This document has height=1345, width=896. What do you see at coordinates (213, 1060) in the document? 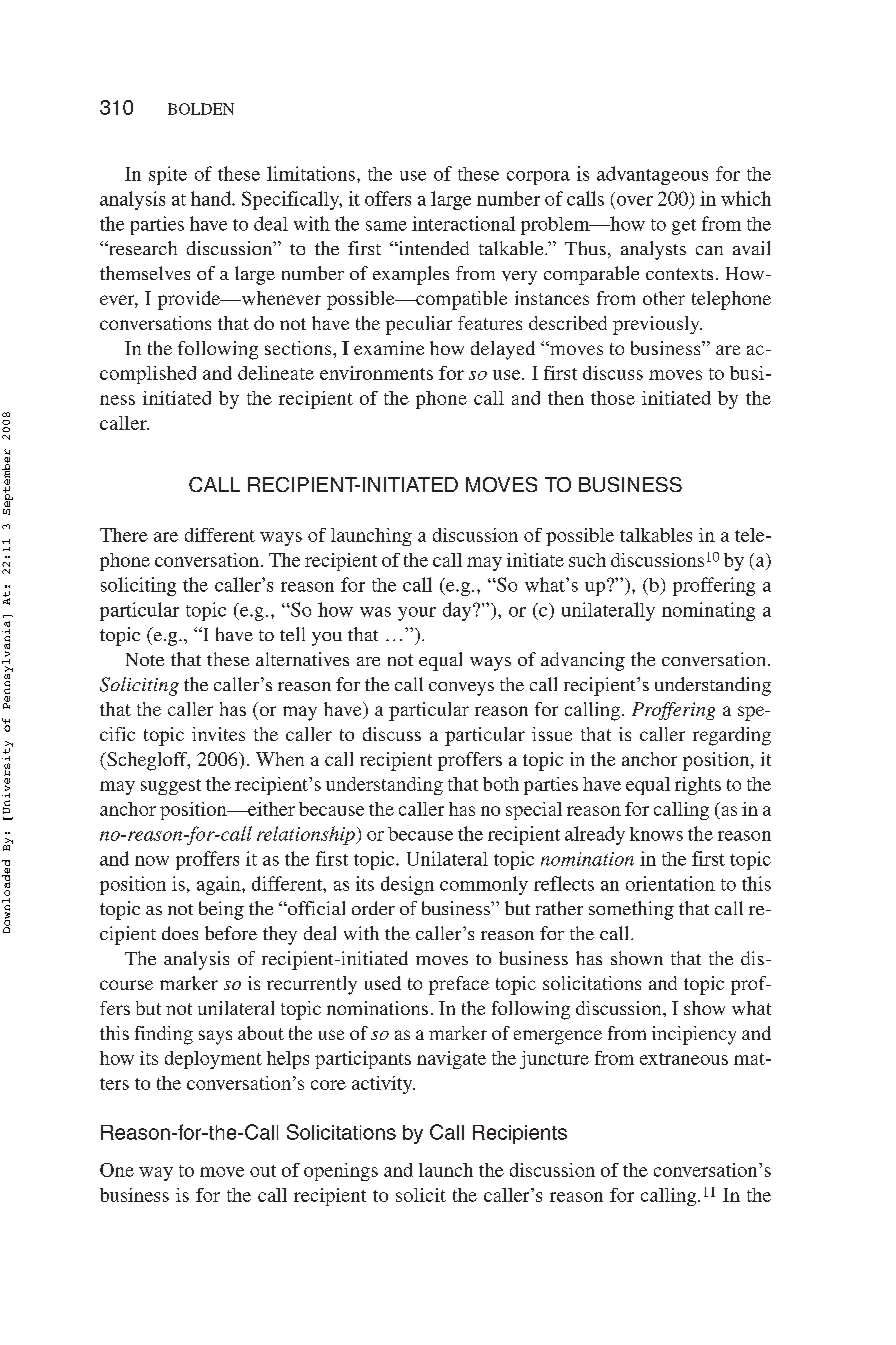
I see `deployment` at bounding box center [213, 1060].
